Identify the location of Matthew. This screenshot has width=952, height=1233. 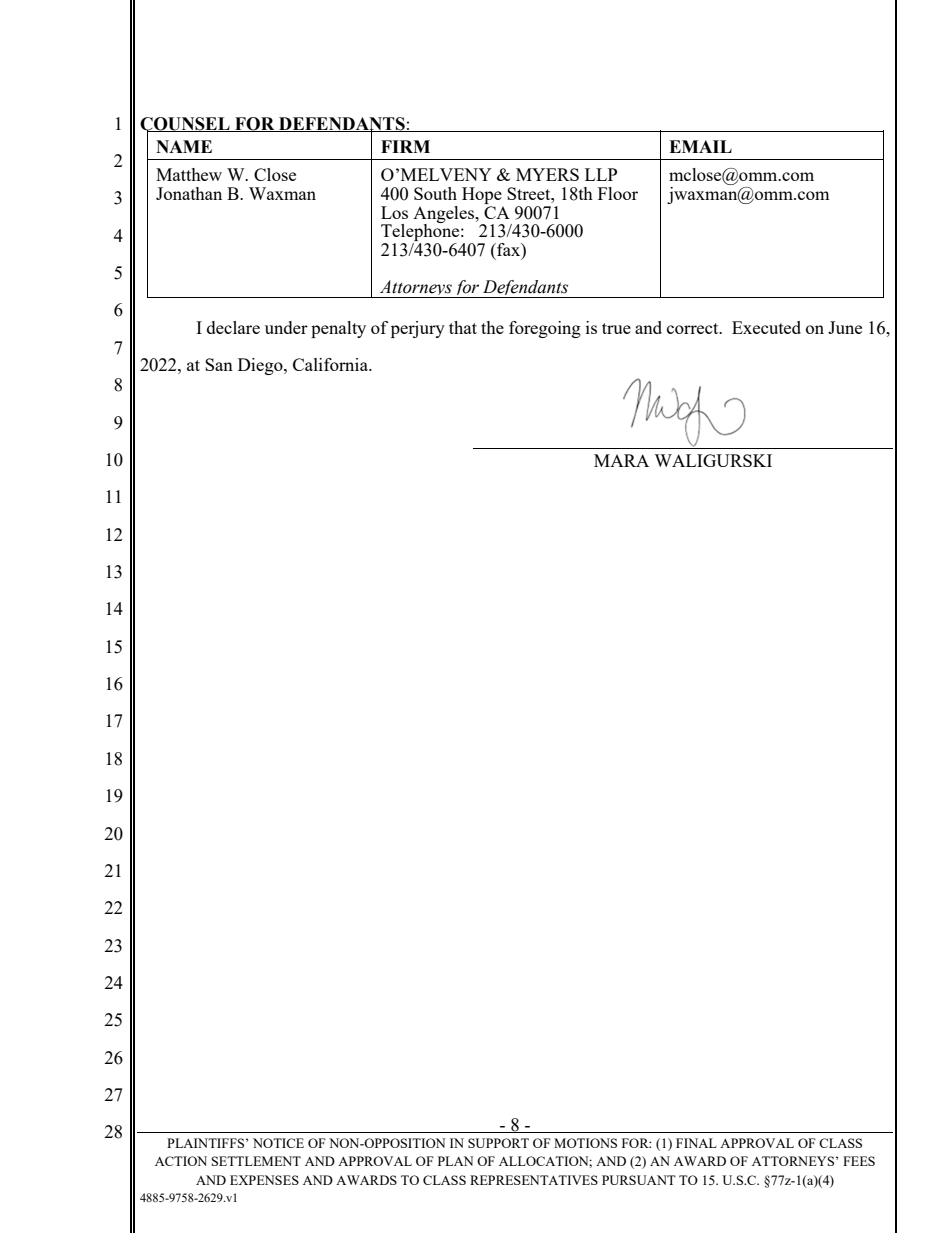
(189, 174).
